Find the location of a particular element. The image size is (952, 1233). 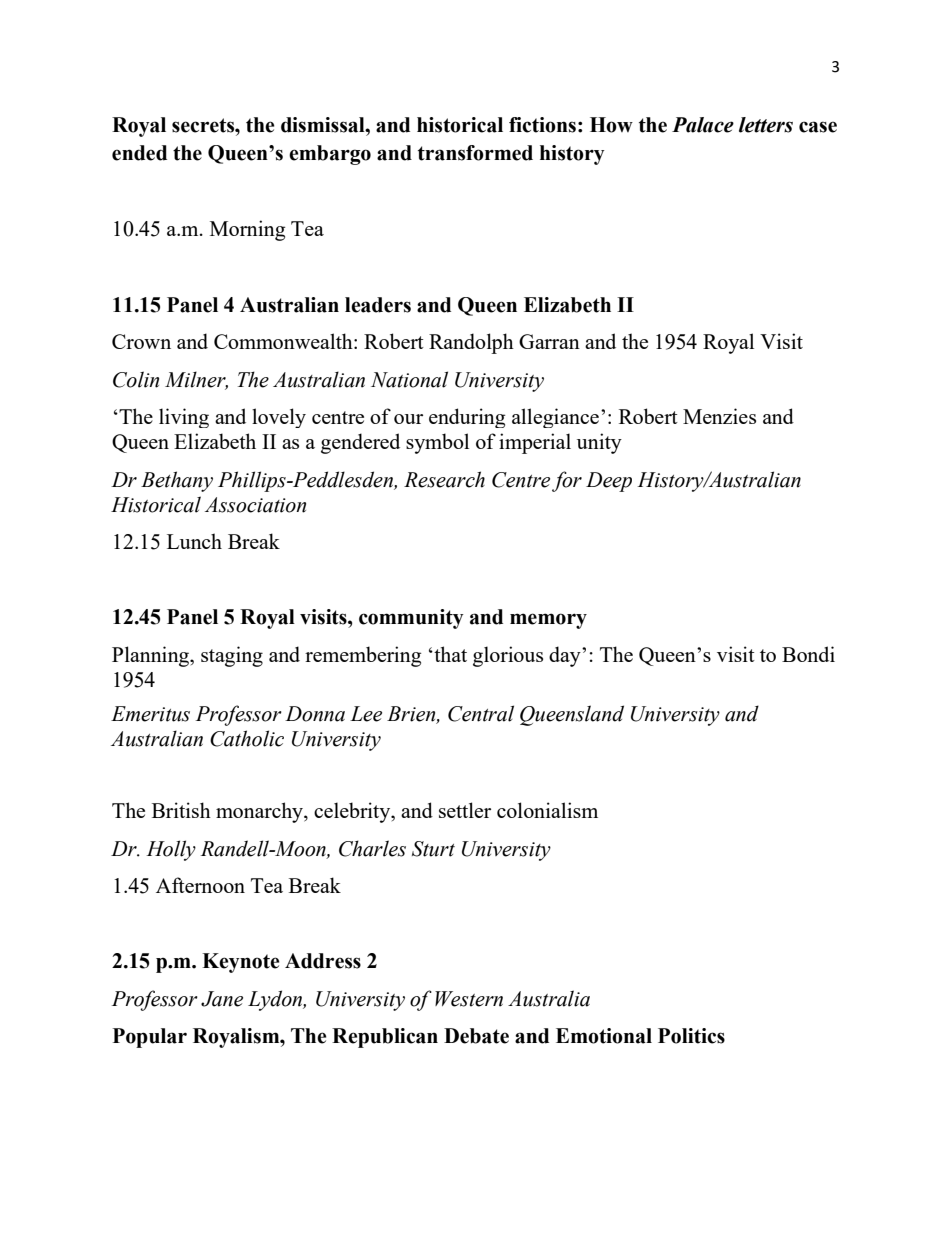

transformed is located at coordinates (475, 153).
